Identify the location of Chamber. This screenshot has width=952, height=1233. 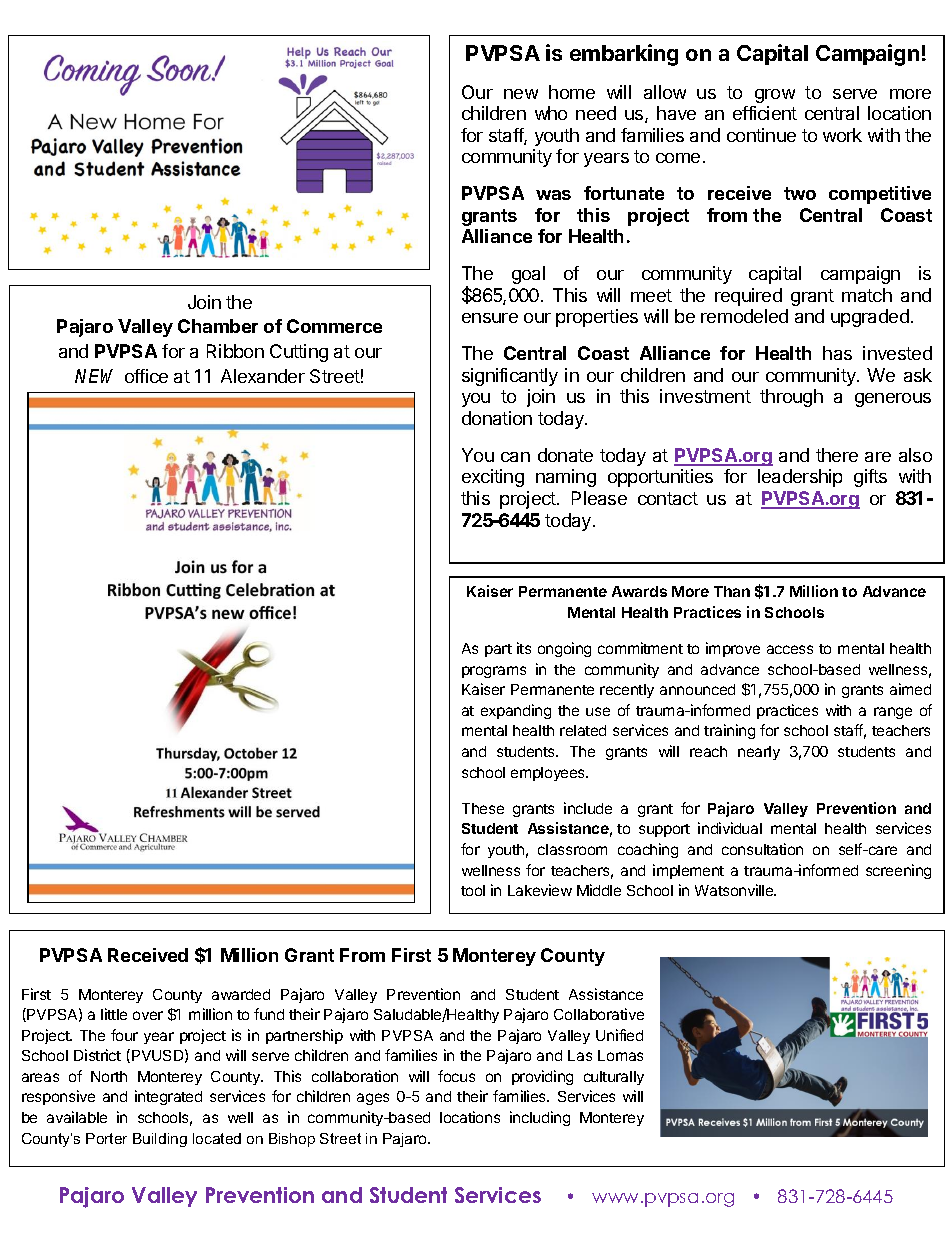
(218, 326).
